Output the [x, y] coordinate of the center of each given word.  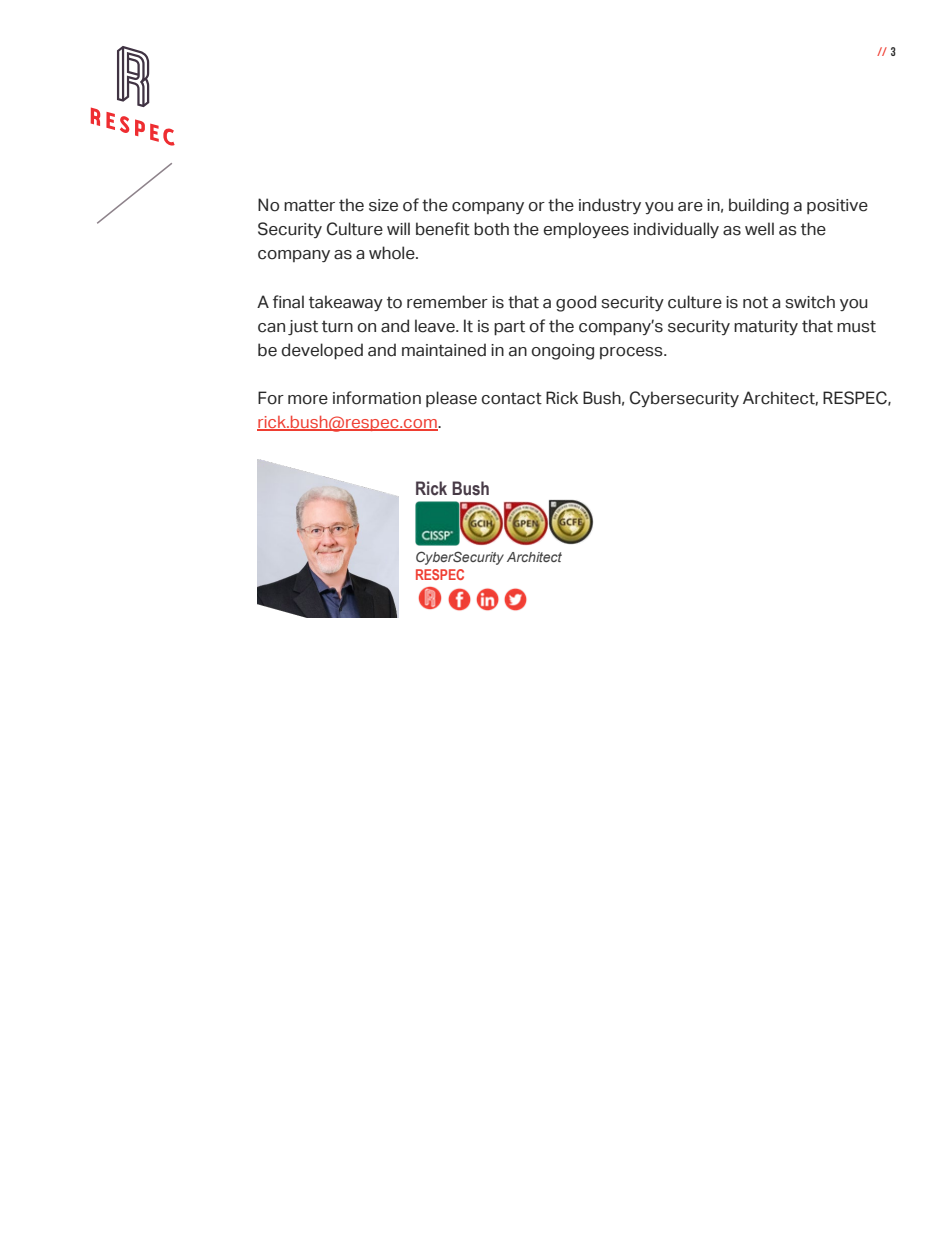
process [632, 353]
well [759, 229]
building [759, 206]
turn [337, 327]
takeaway [346, 303]
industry [610, 206]
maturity [766, 327]
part [509, 328]
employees [586, 230]
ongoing [562, 352]
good [576, 303]
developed [322, 351]
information [377, 398]
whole [393, 253]
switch [810, 302]
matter [309, 205]
